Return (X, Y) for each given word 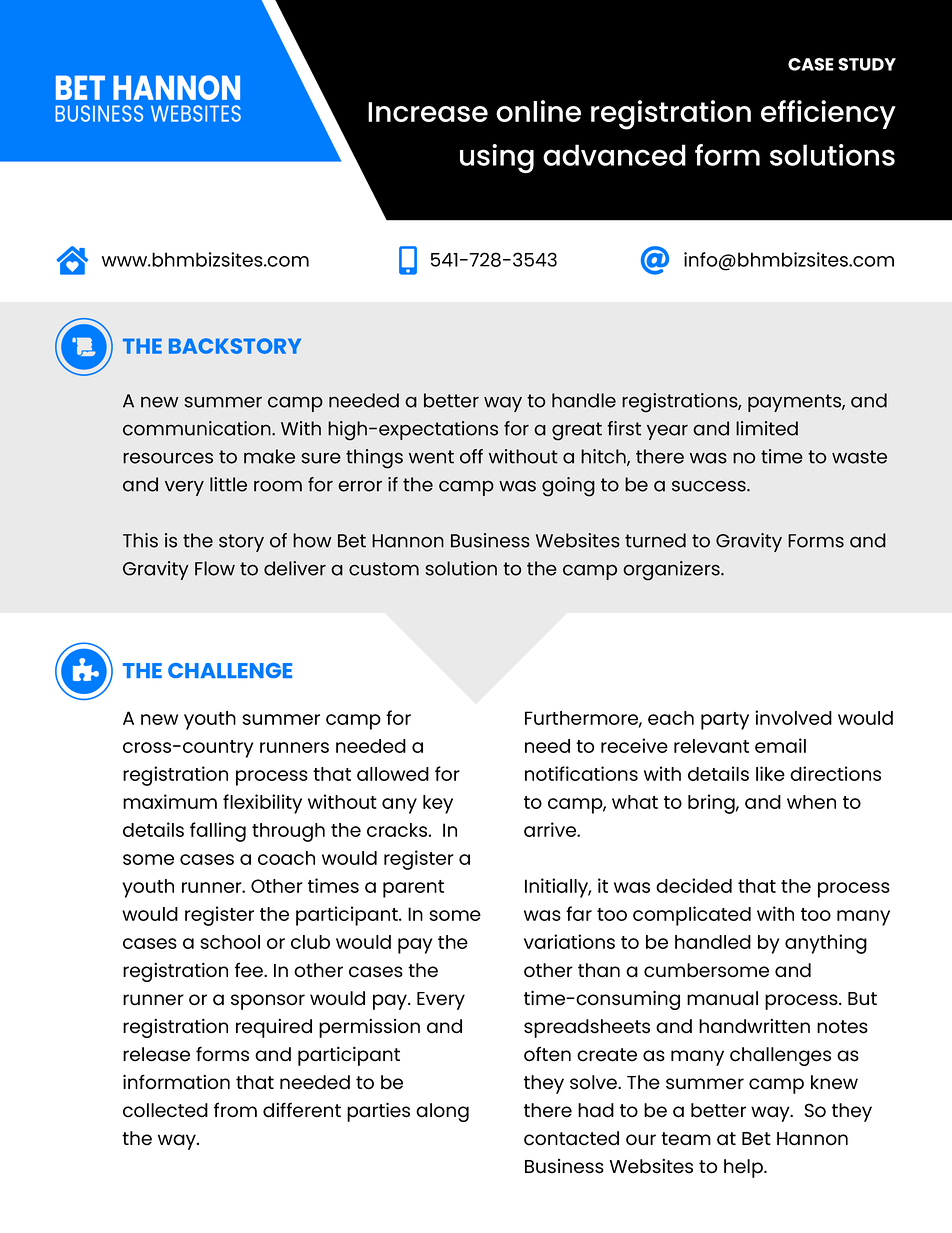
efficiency (828, 114)
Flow (215, 568)
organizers (672, 571)
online (538, 111)
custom (384, 569)
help (744, 1168)
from (235, 1110)
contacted (571, 1138)
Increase (428, 112)
